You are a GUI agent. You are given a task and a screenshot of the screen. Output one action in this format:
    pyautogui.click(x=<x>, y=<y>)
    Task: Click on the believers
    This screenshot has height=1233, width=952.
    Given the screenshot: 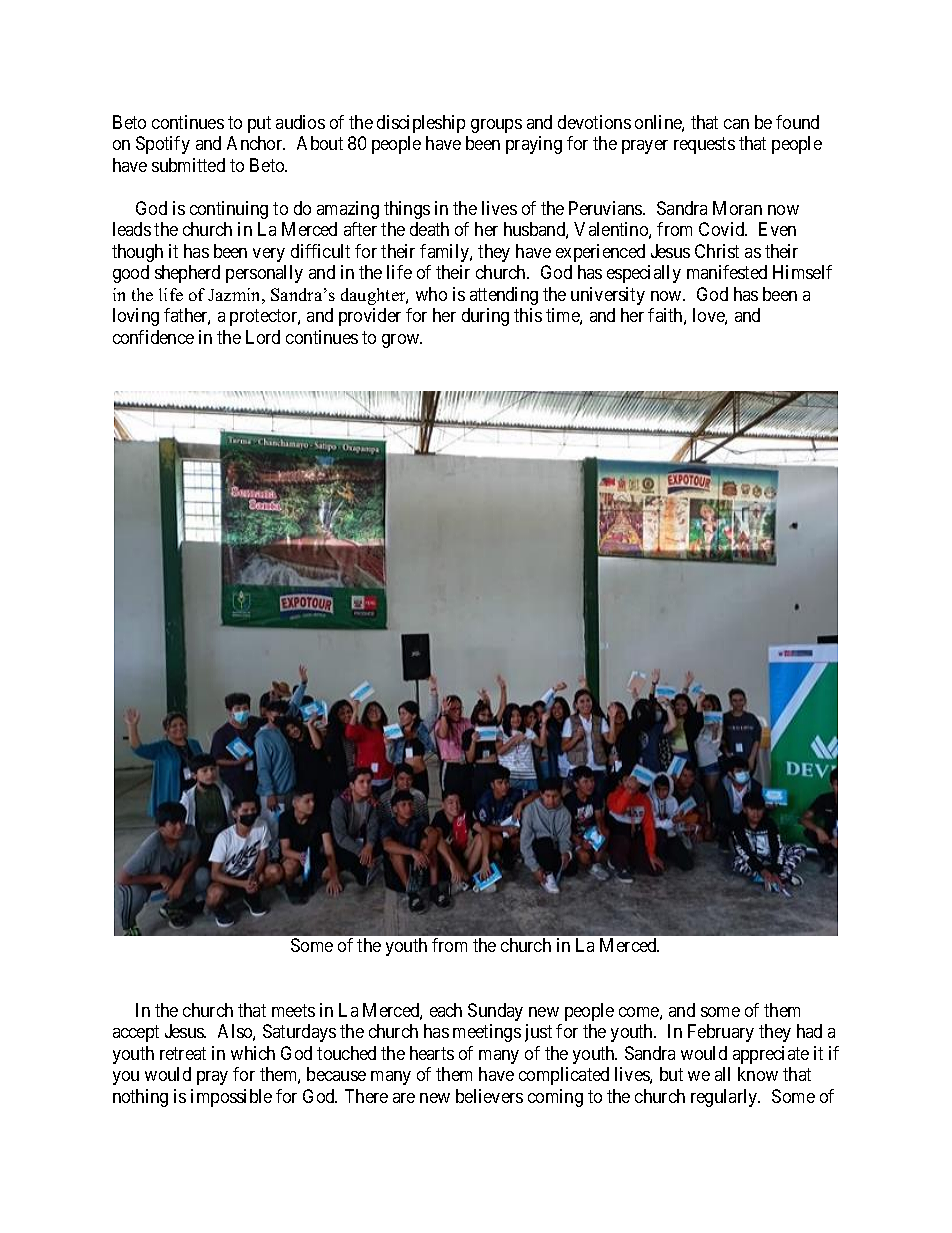 What is the action you would take?
    pyautogui.click(x=489, y=1096)
